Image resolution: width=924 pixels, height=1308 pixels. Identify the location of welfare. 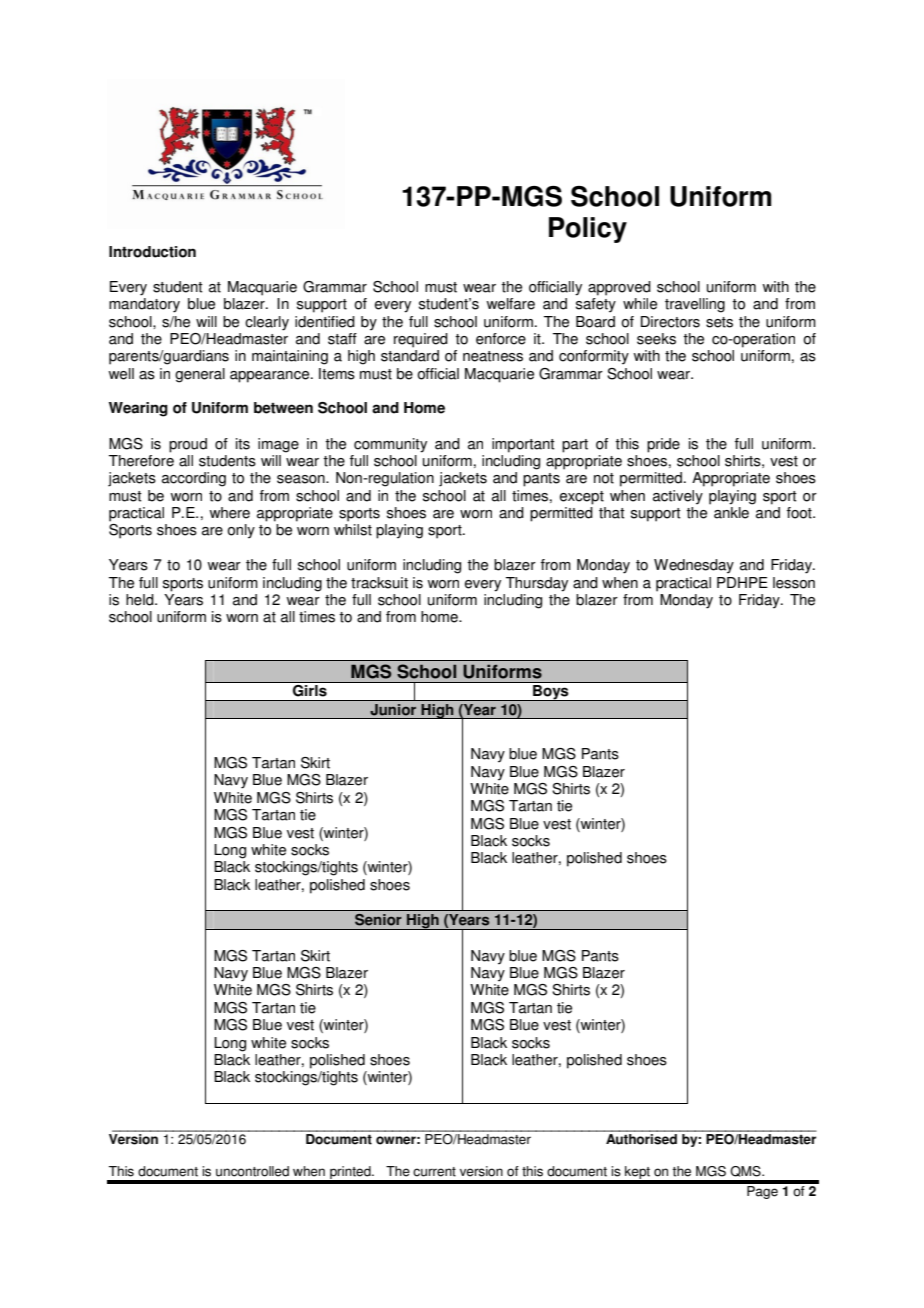
(510, 304).
